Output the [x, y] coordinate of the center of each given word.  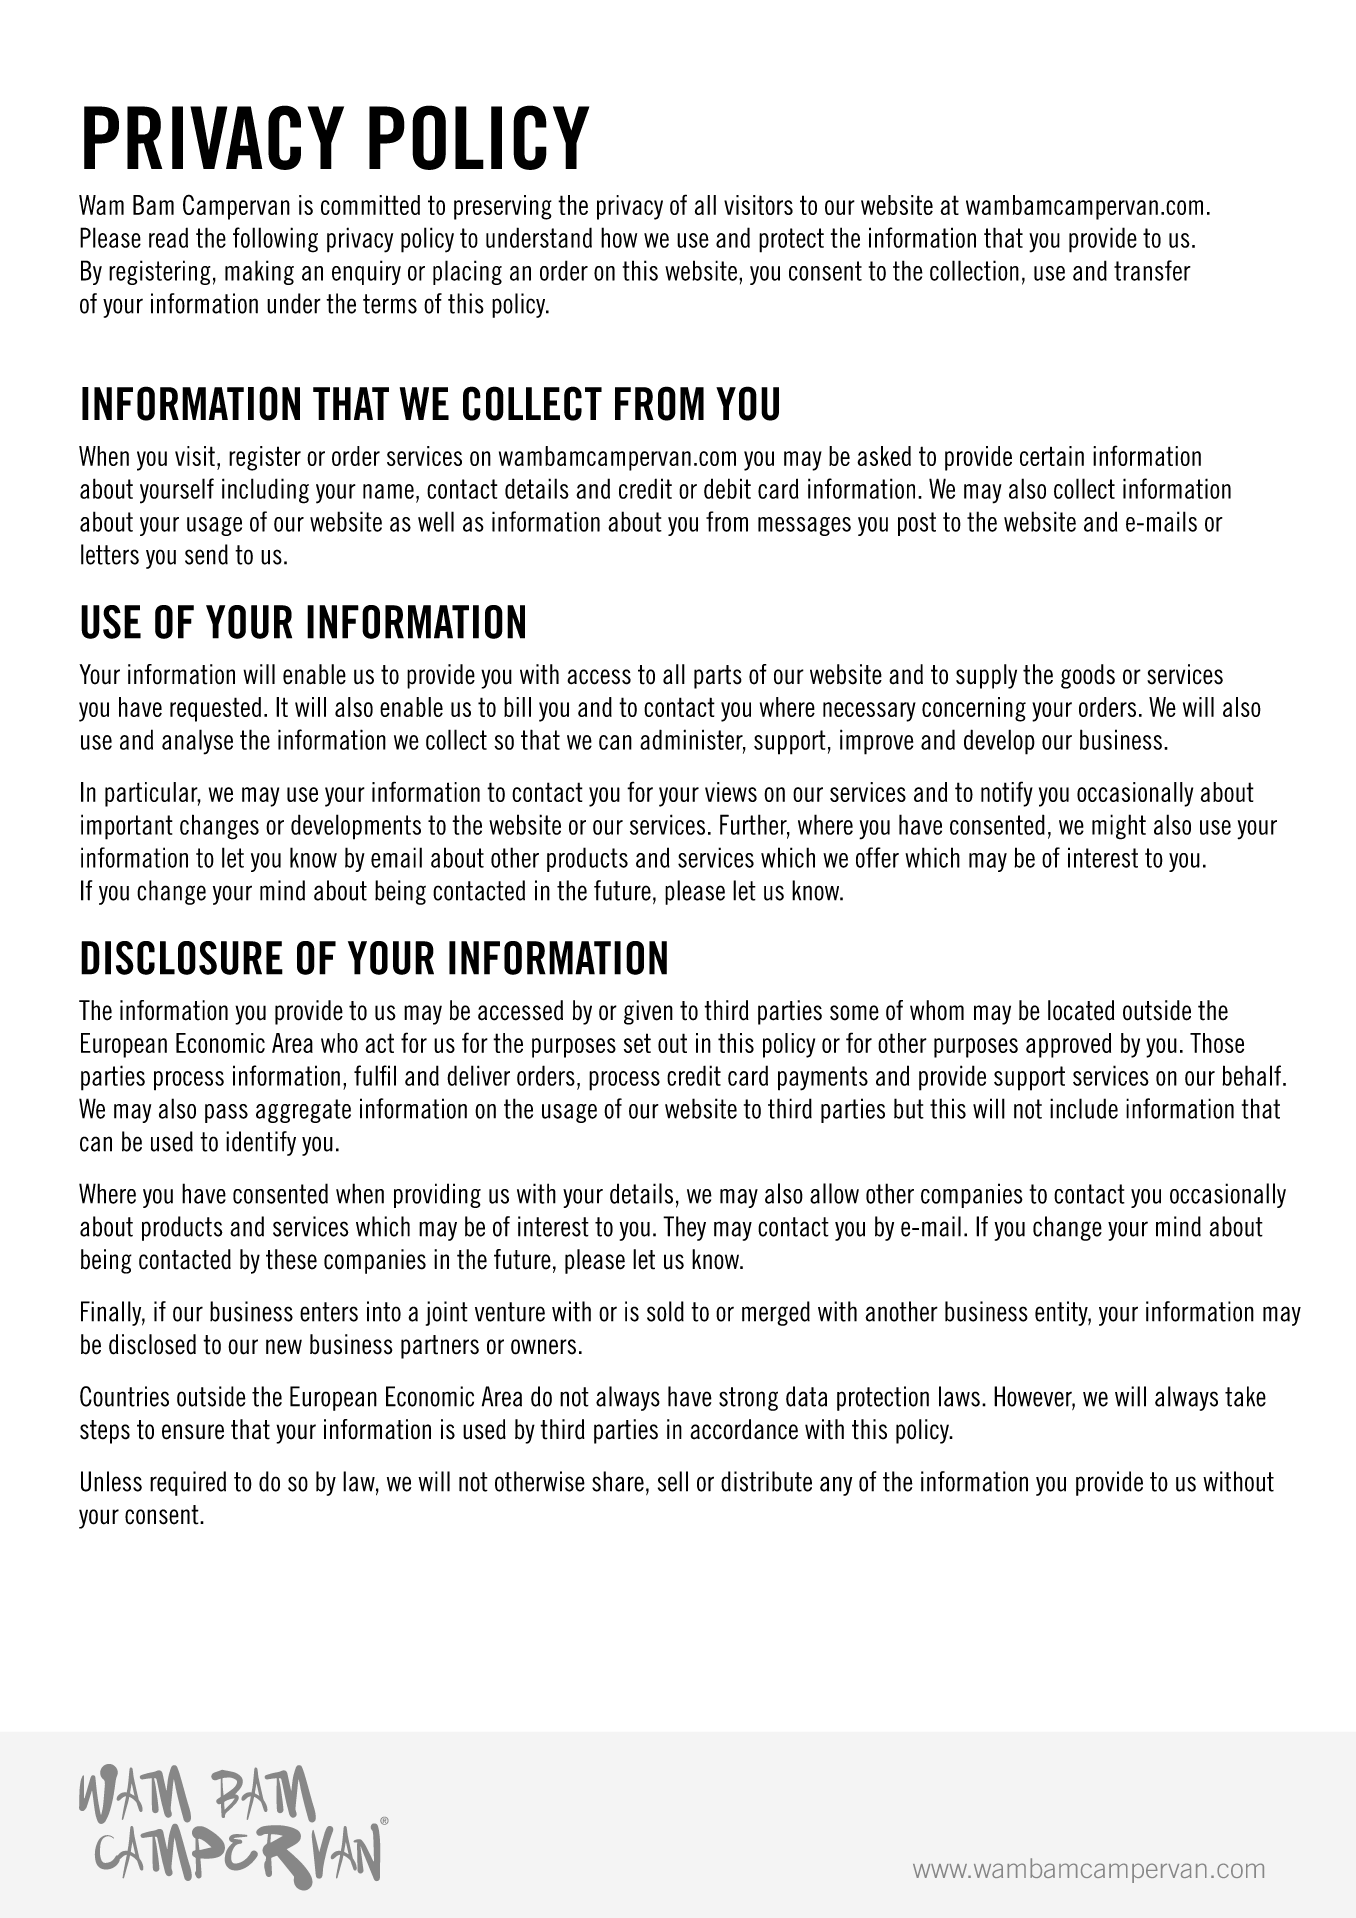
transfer [1152, 270]
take [1245, 1396]
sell [673, 1481]
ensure [193, 1432]
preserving [503, 207]
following [275, 240]
